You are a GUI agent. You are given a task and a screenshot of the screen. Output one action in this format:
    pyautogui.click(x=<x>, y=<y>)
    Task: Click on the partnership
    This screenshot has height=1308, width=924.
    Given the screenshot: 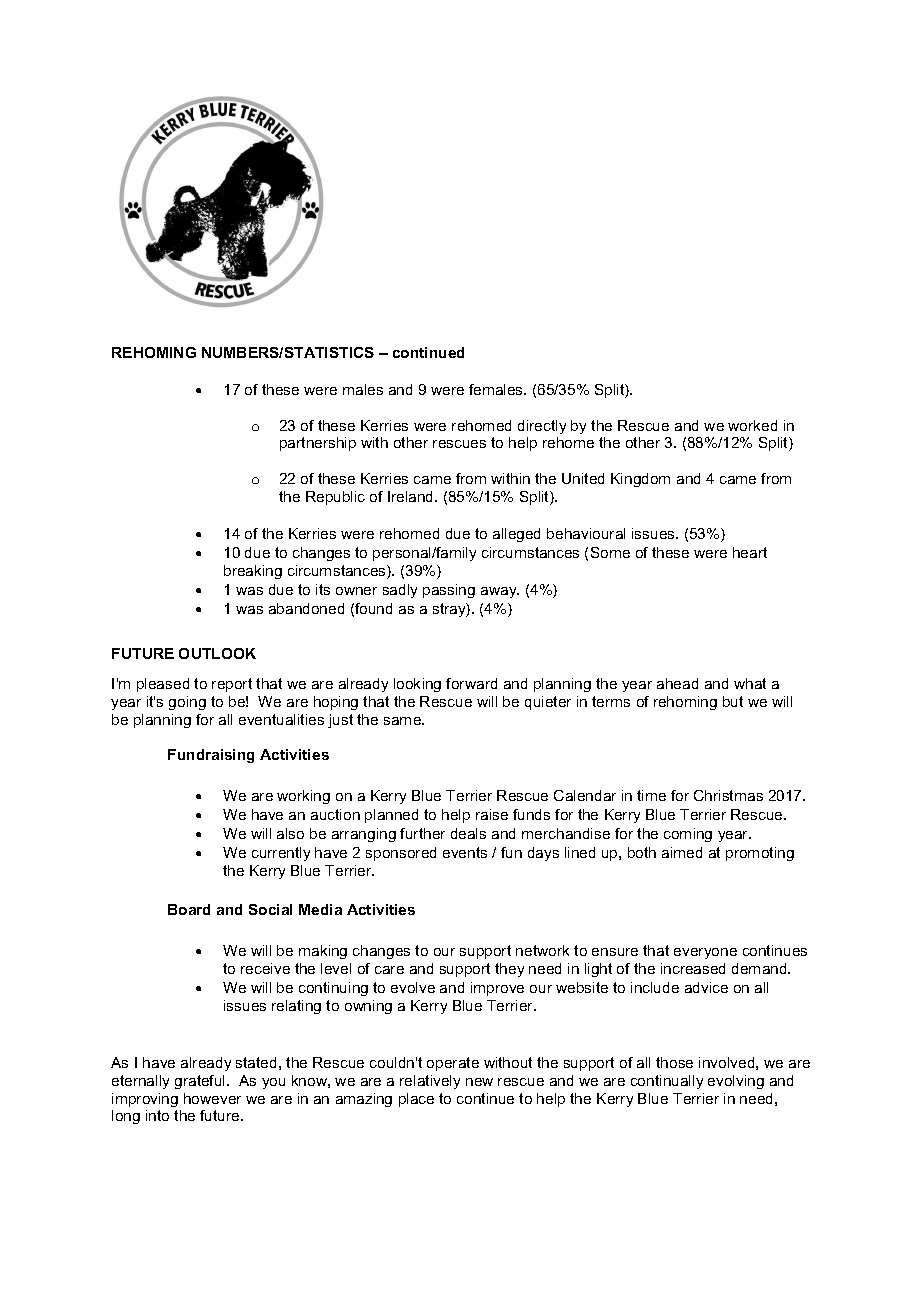 What is the action you would take?
    pyautogui.click(x=318, y=444)
